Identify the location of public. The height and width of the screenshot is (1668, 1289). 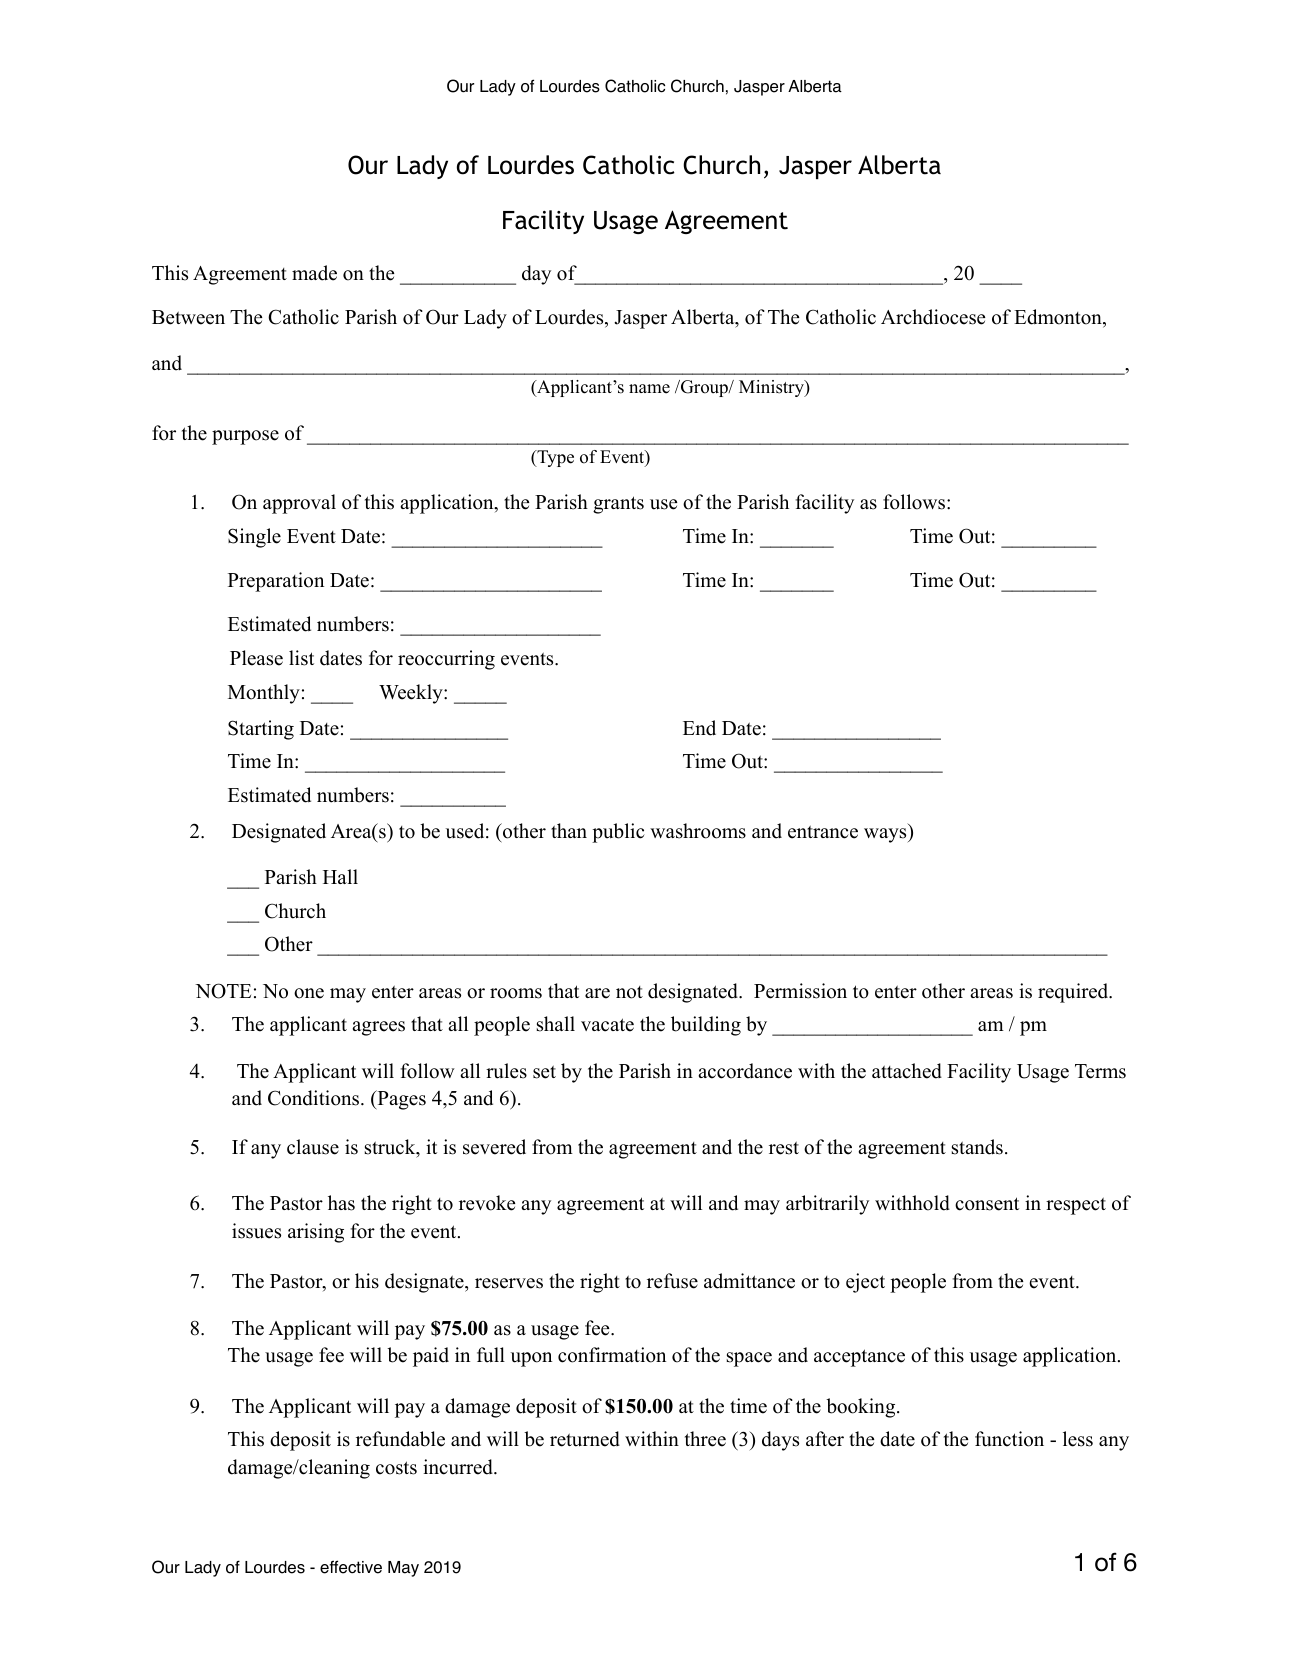
(618, 833).
